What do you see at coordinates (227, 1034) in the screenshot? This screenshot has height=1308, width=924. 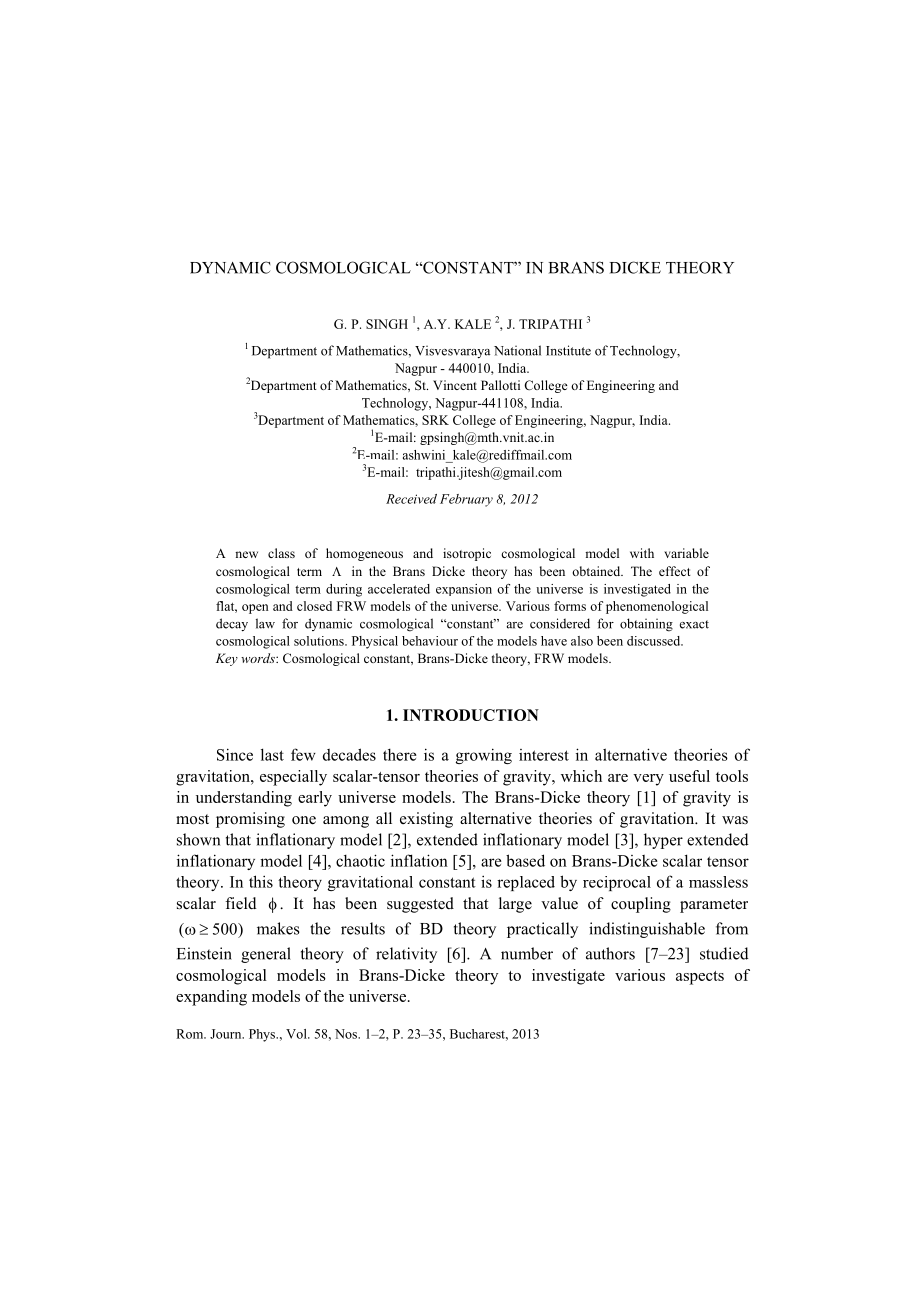 I see `Journ` at bounding box center [227, 1034].
